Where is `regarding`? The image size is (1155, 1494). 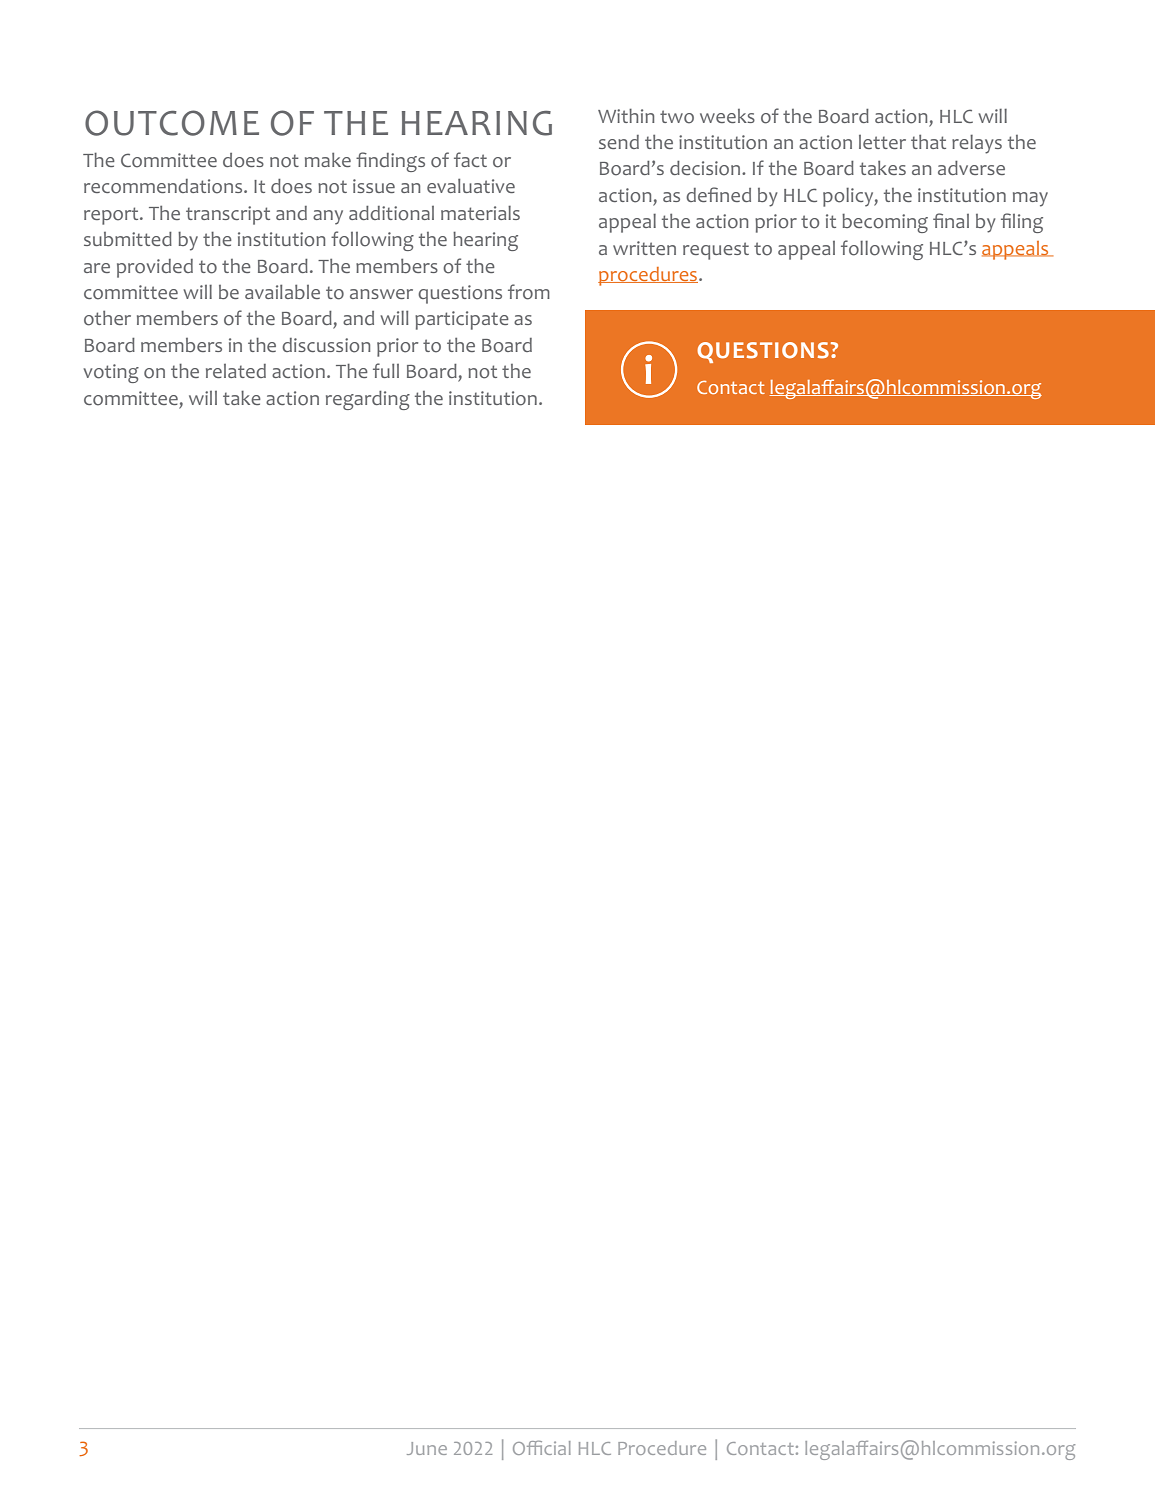
regarding is located at coordinates (368, 400).
